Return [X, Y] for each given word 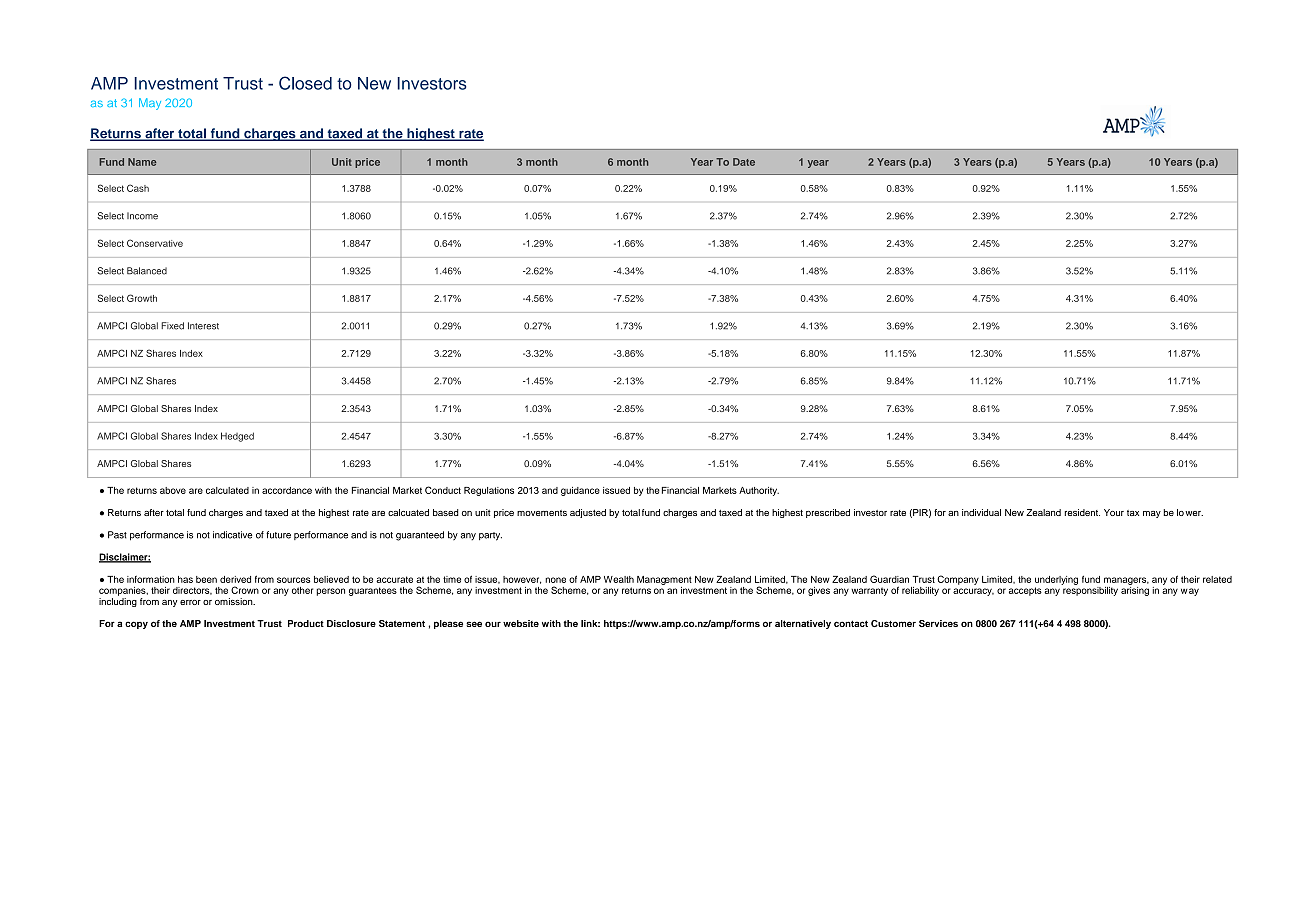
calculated [227, 490]
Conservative [155, 243]
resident [1082, 512]
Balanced [147, 271]
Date [744, 162]
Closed [305, 83]
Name [142, 162]
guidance [580, 491]
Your [1114, 512]
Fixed [172, 326]
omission [235, 601]
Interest [203, 326]
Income [142, 216]
